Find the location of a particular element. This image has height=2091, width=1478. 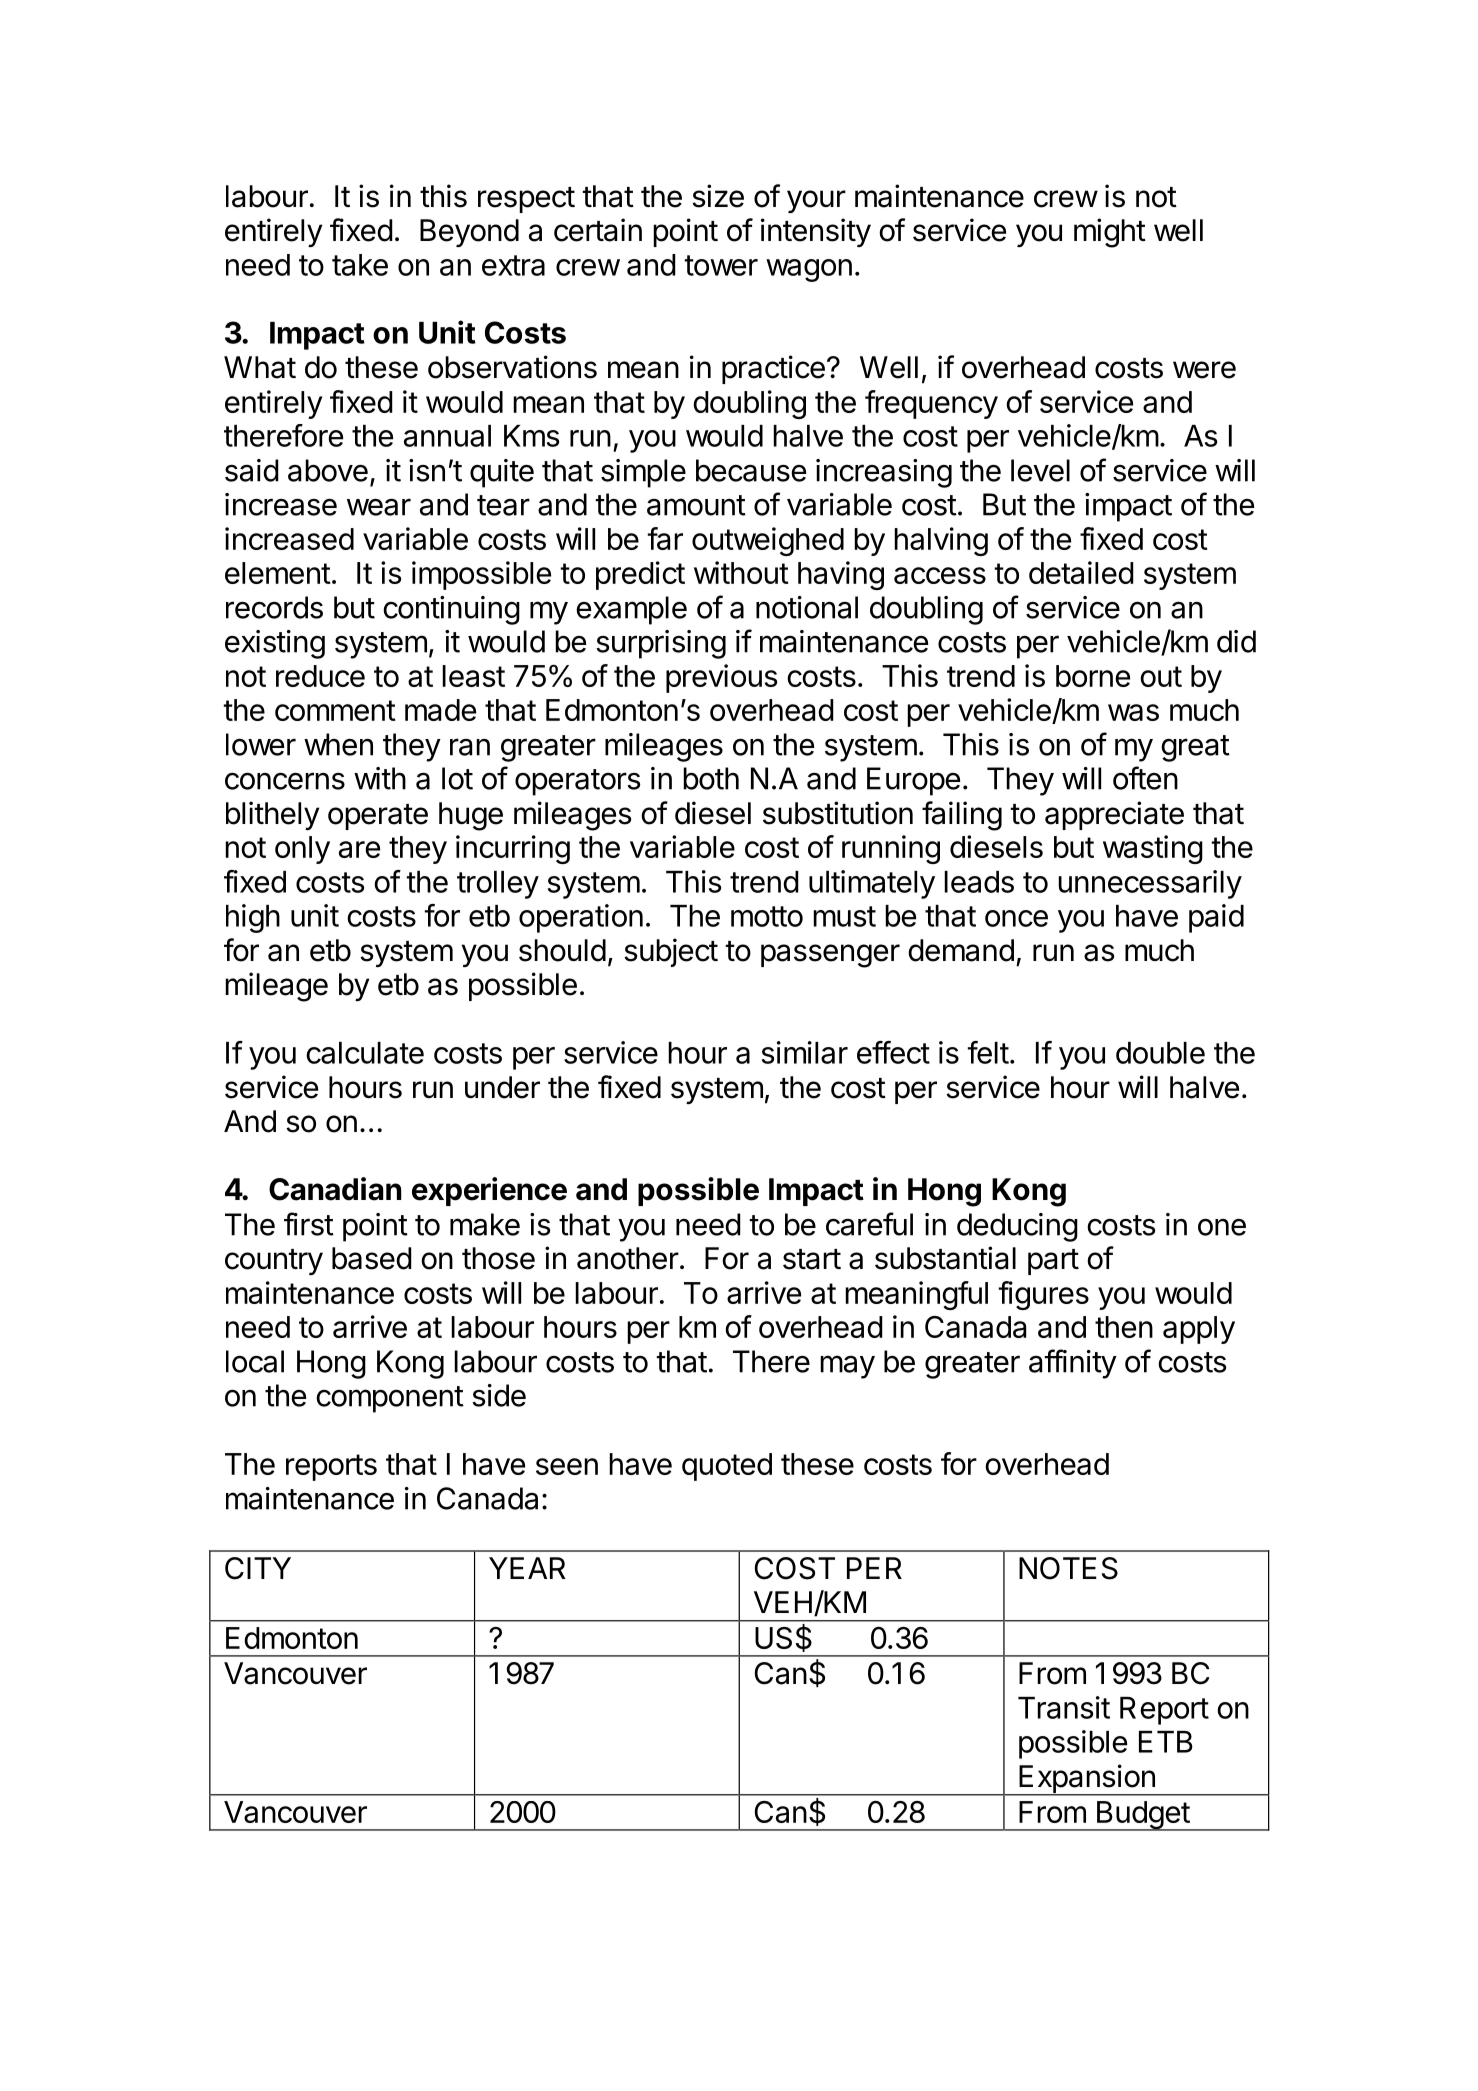

CITY is located at coordinates (258, 1568).
